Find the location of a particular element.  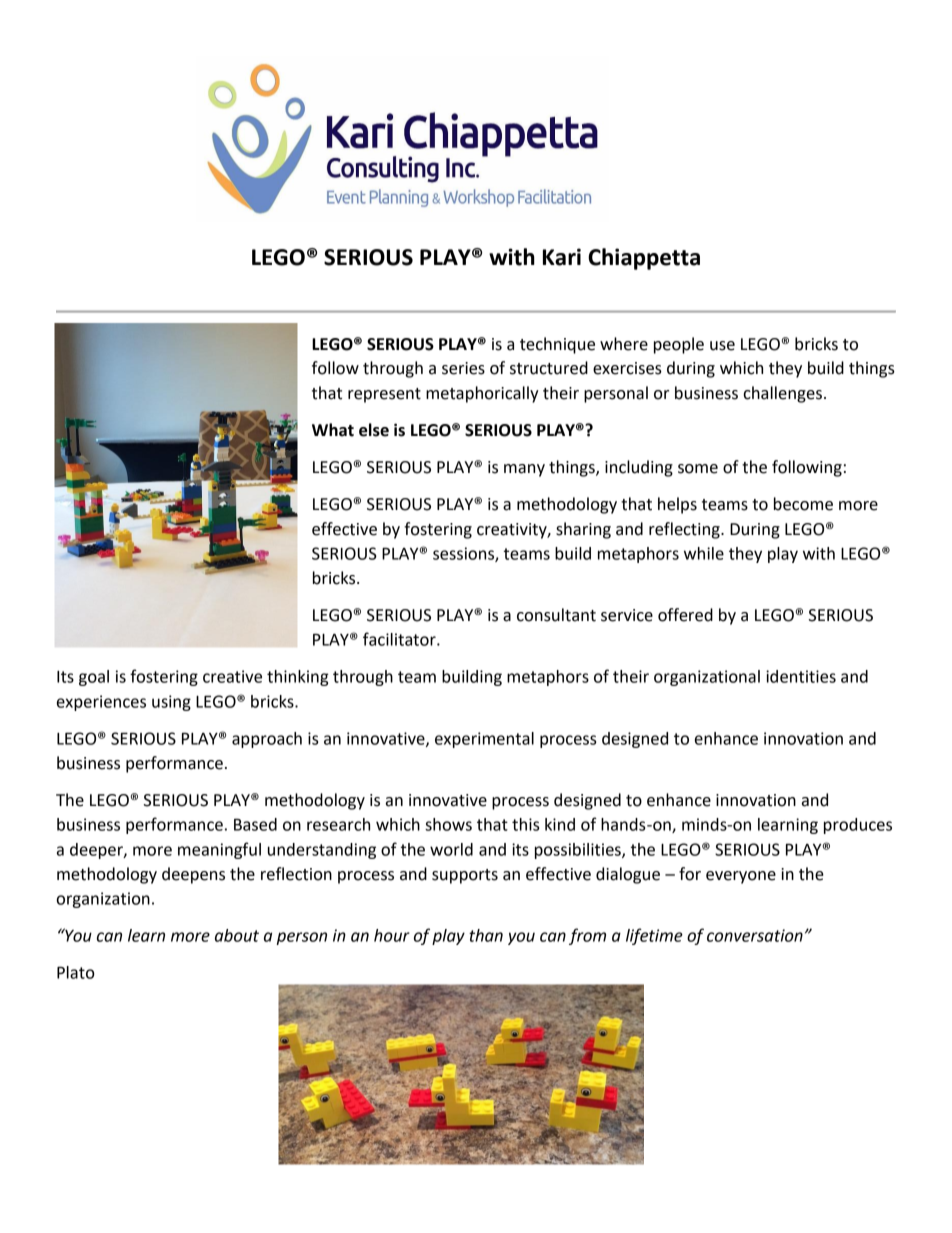

Kari is located at coordinates (562, 257).
